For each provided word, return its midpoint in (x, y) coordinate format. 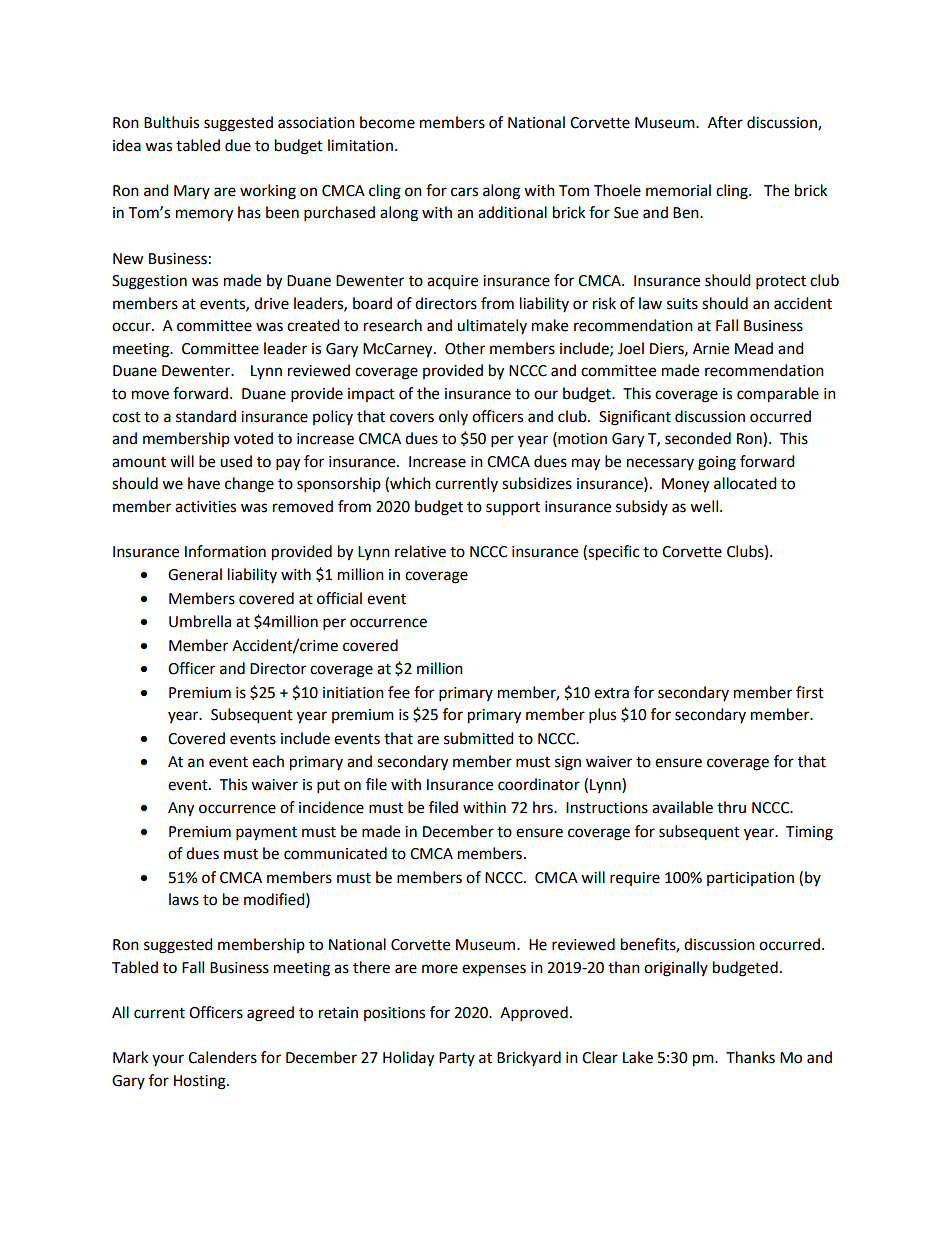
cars (464, 192)
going (717, 463)
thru (731, 807)
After (725, 122)
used (236, 461)
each (268, 761)
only (453, 417)
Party (457, 1059)
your (168, 1060)
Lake (638, 1057)
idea (127, 145)
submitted (479, 738)
